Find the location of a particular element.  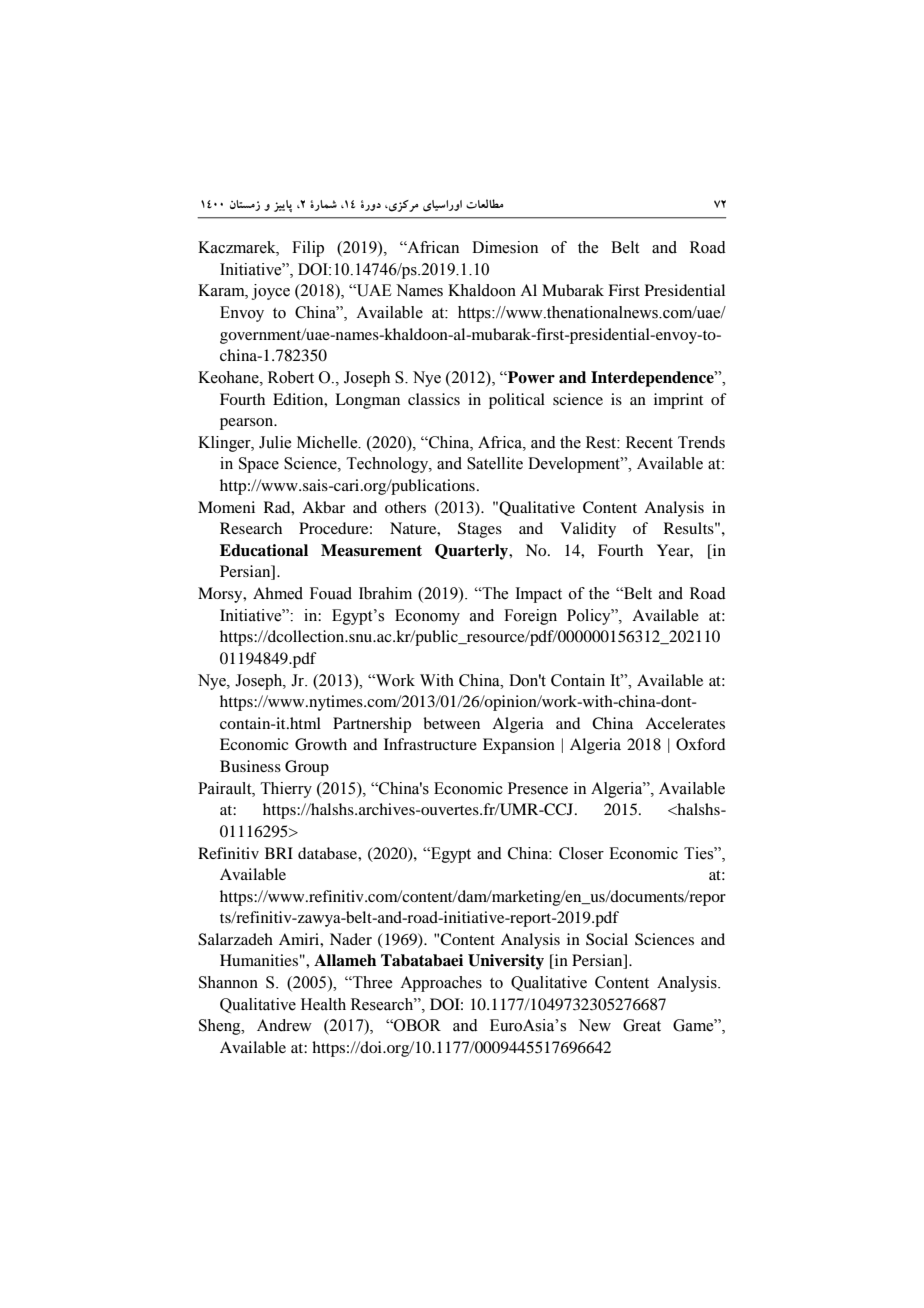

Interdependence is located at coordinates (653, 379).
